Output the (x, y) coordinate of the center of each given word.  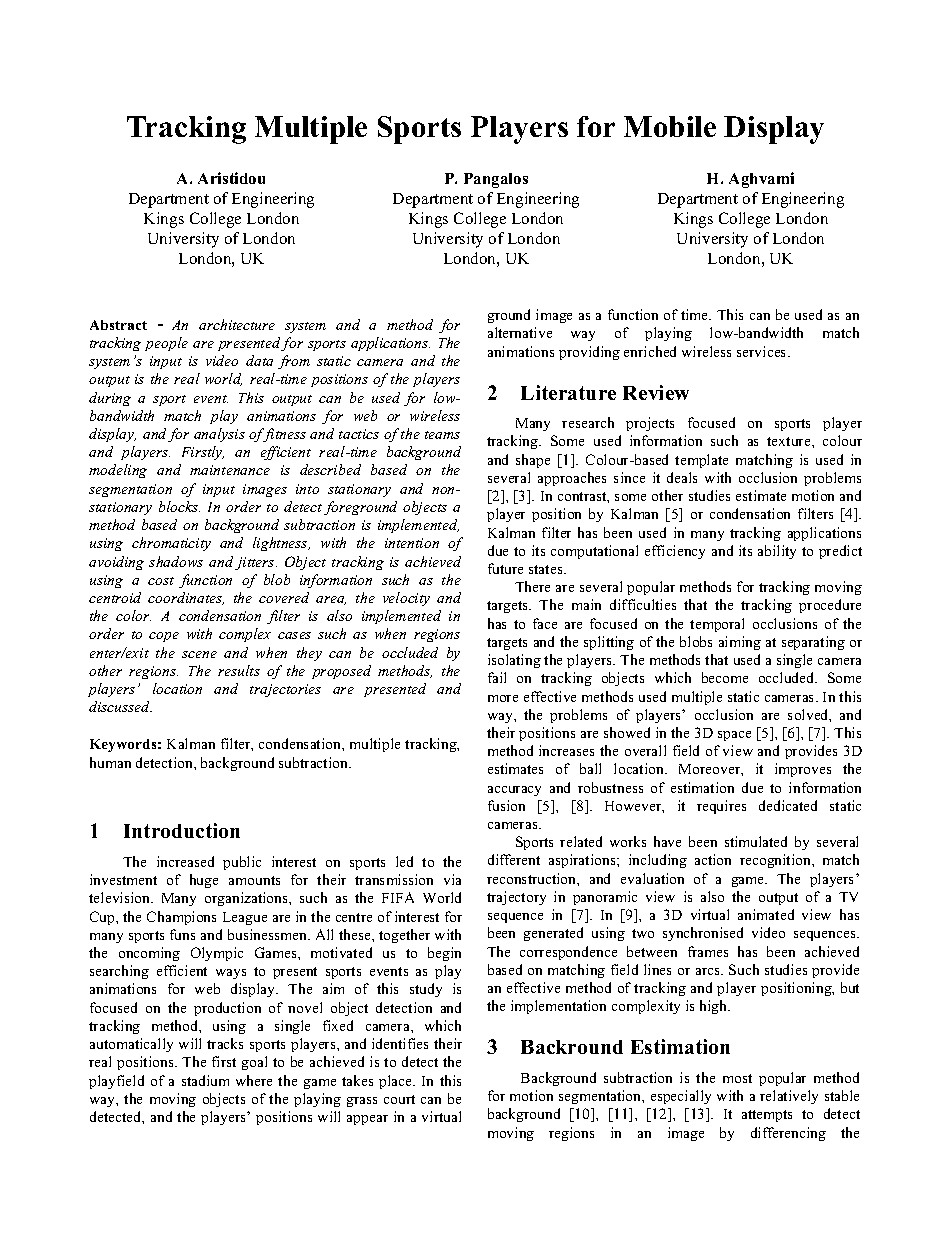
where (254, 1080)
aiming (740, 643)
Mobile (670, 126)
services (763, 351)
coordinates (186, 598)
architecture (237, 324)
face (545, 623)
